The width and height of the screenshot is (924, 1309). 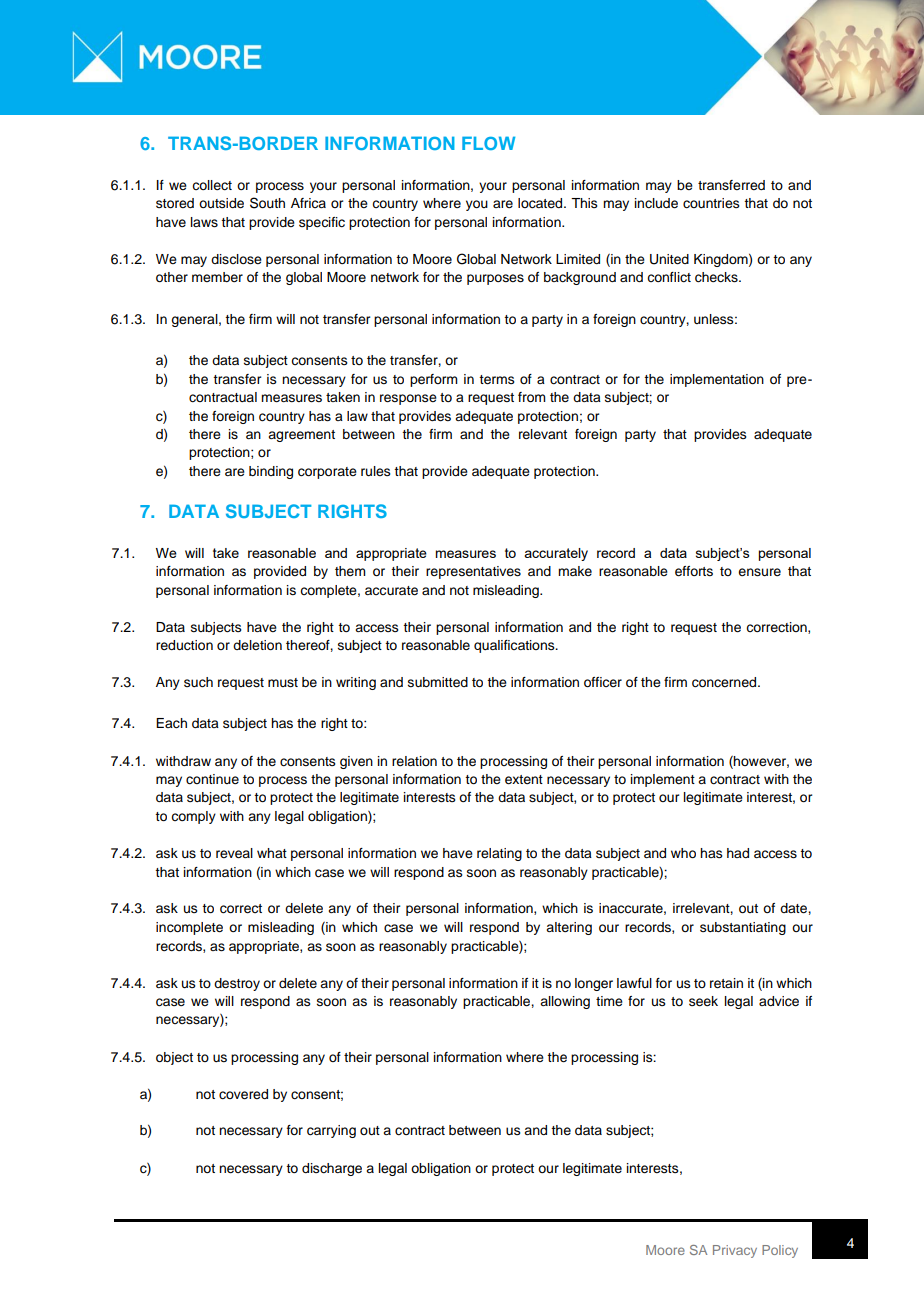 I want to click on altering, so click(x=569, y=928).
